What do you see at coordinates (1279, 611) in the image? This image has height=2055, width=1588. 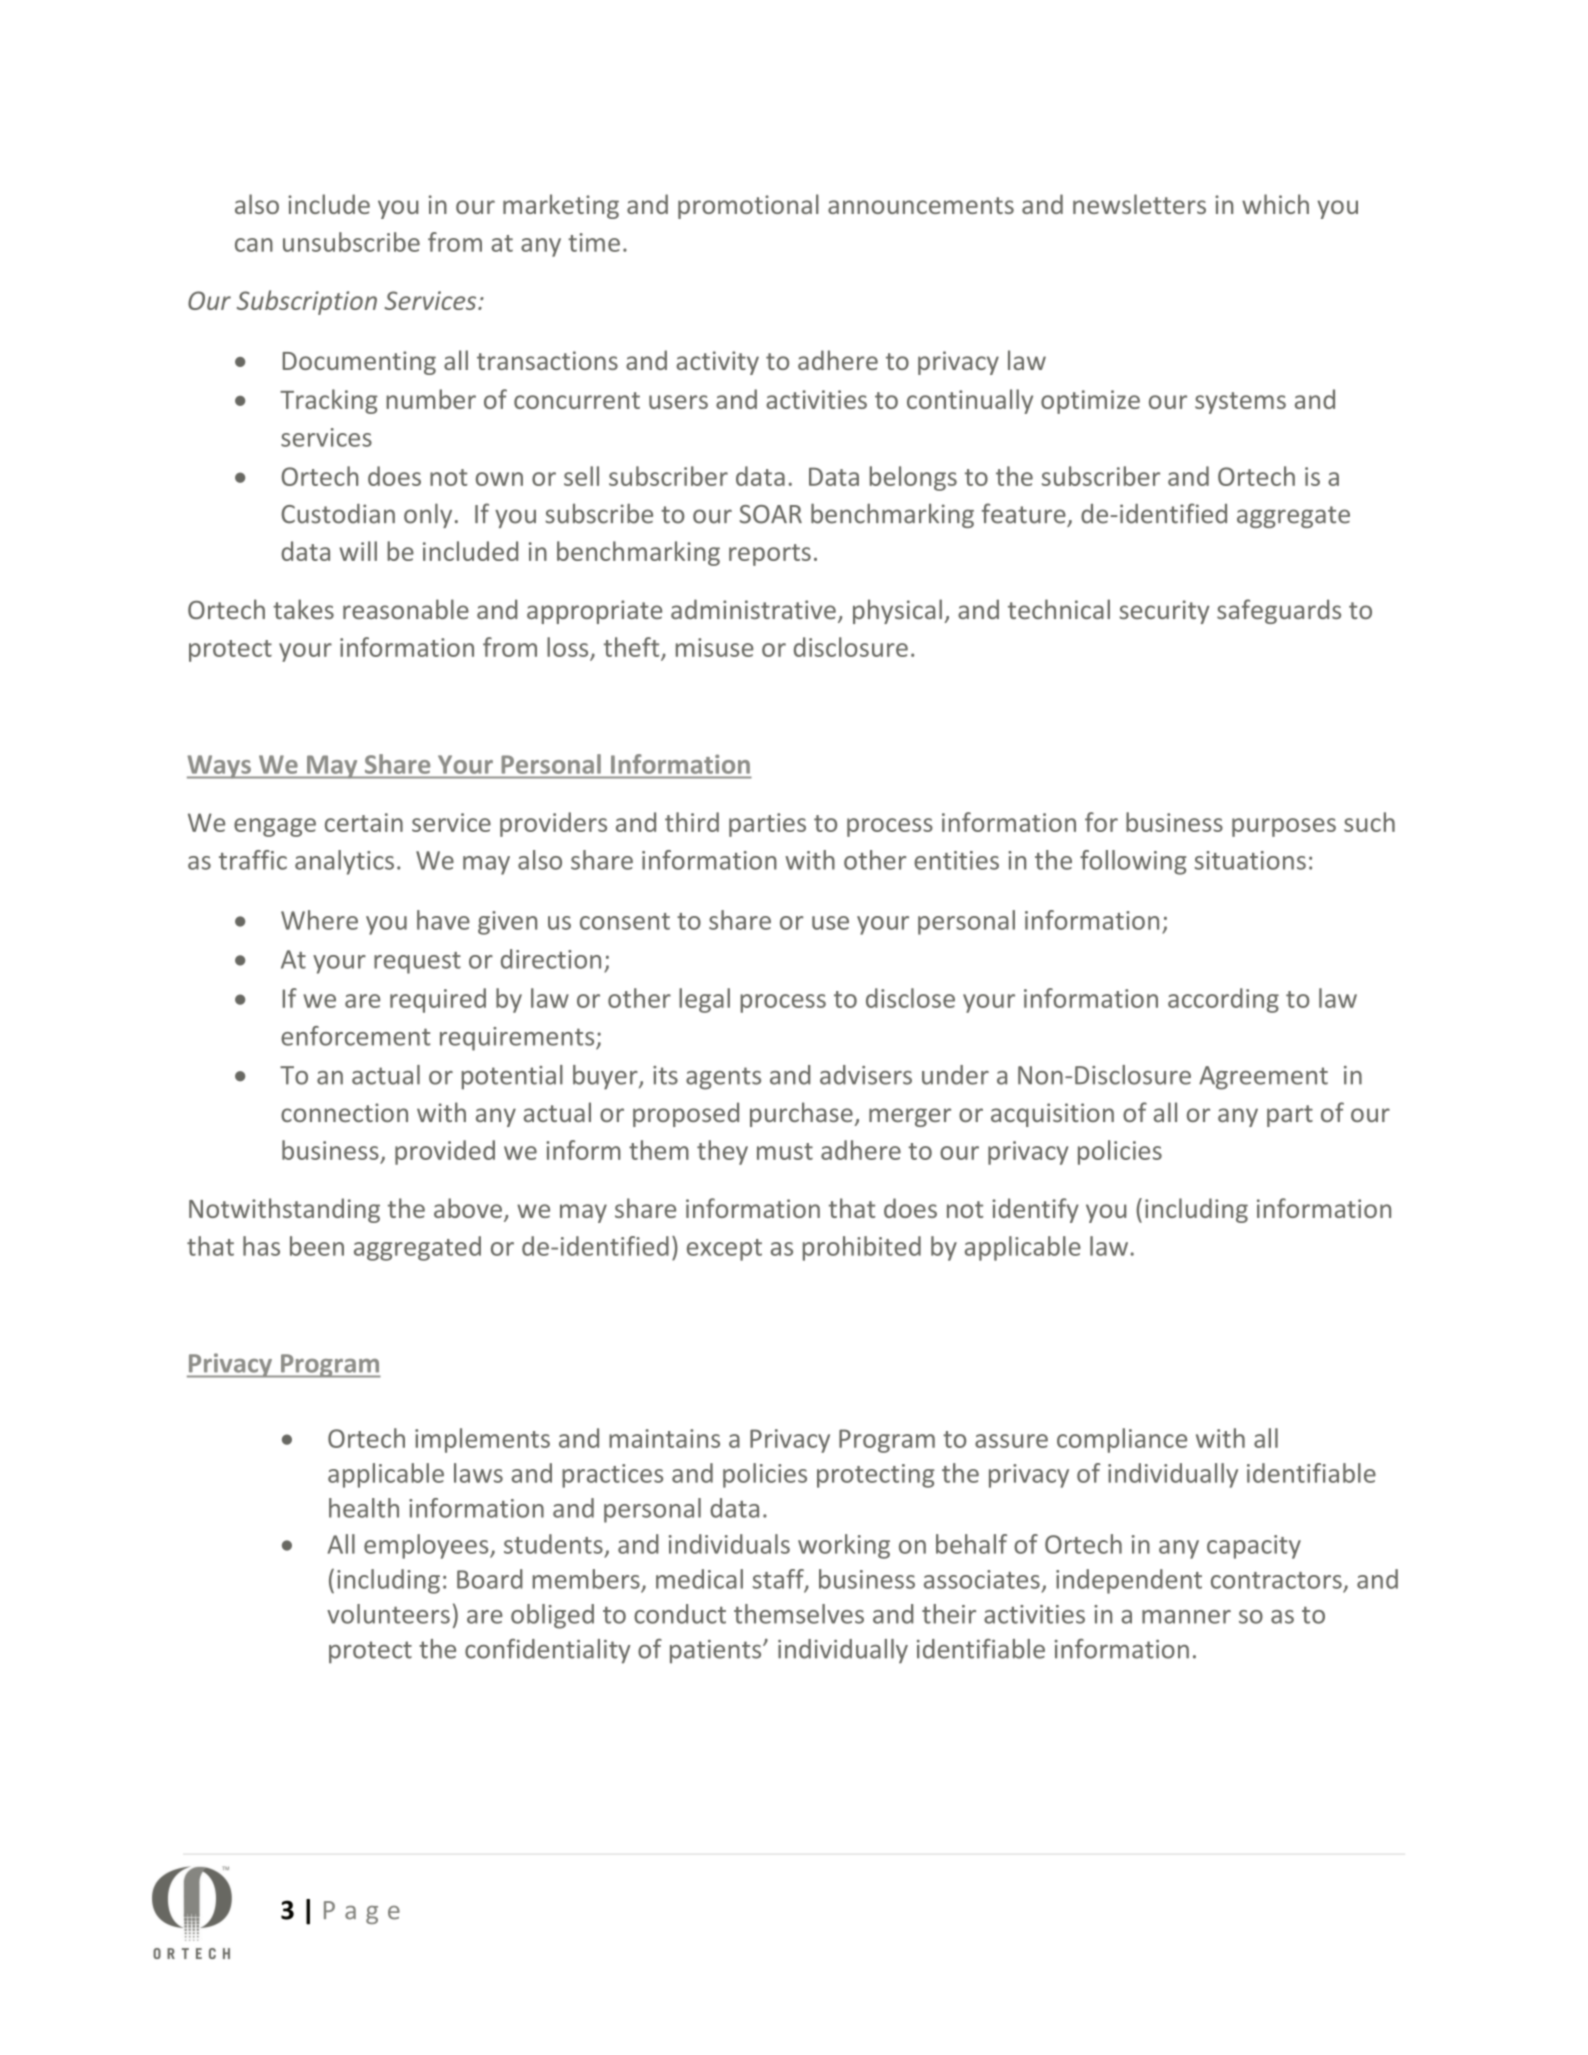 I see `safeguards` at bounding box center [1279, 611].
